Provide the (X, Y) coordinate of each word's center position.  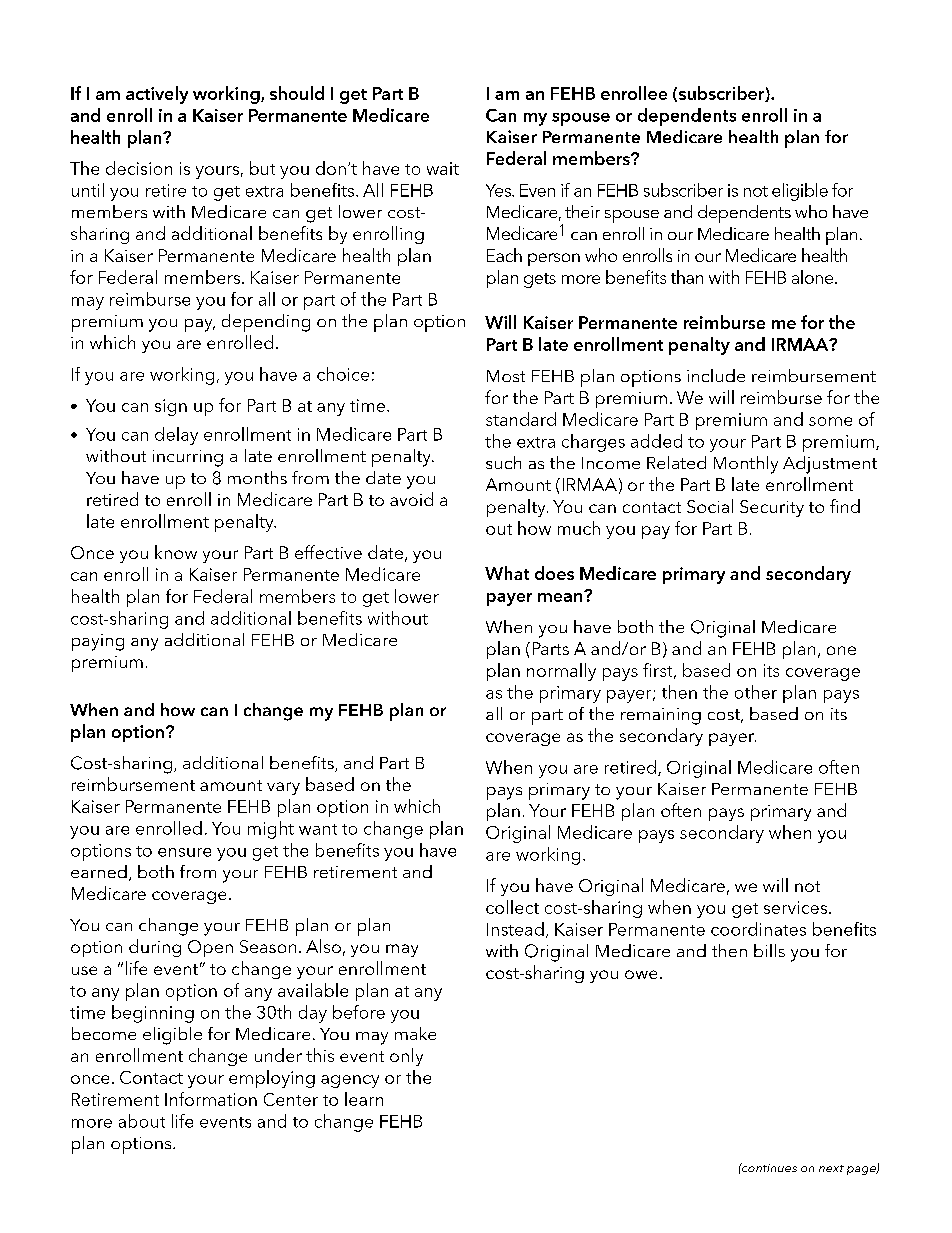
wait (443, 168)
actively (157, 95)
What (507, 573)
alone (814, 277)
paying (98, 642)
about (142, 1121)
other (756, 692)
